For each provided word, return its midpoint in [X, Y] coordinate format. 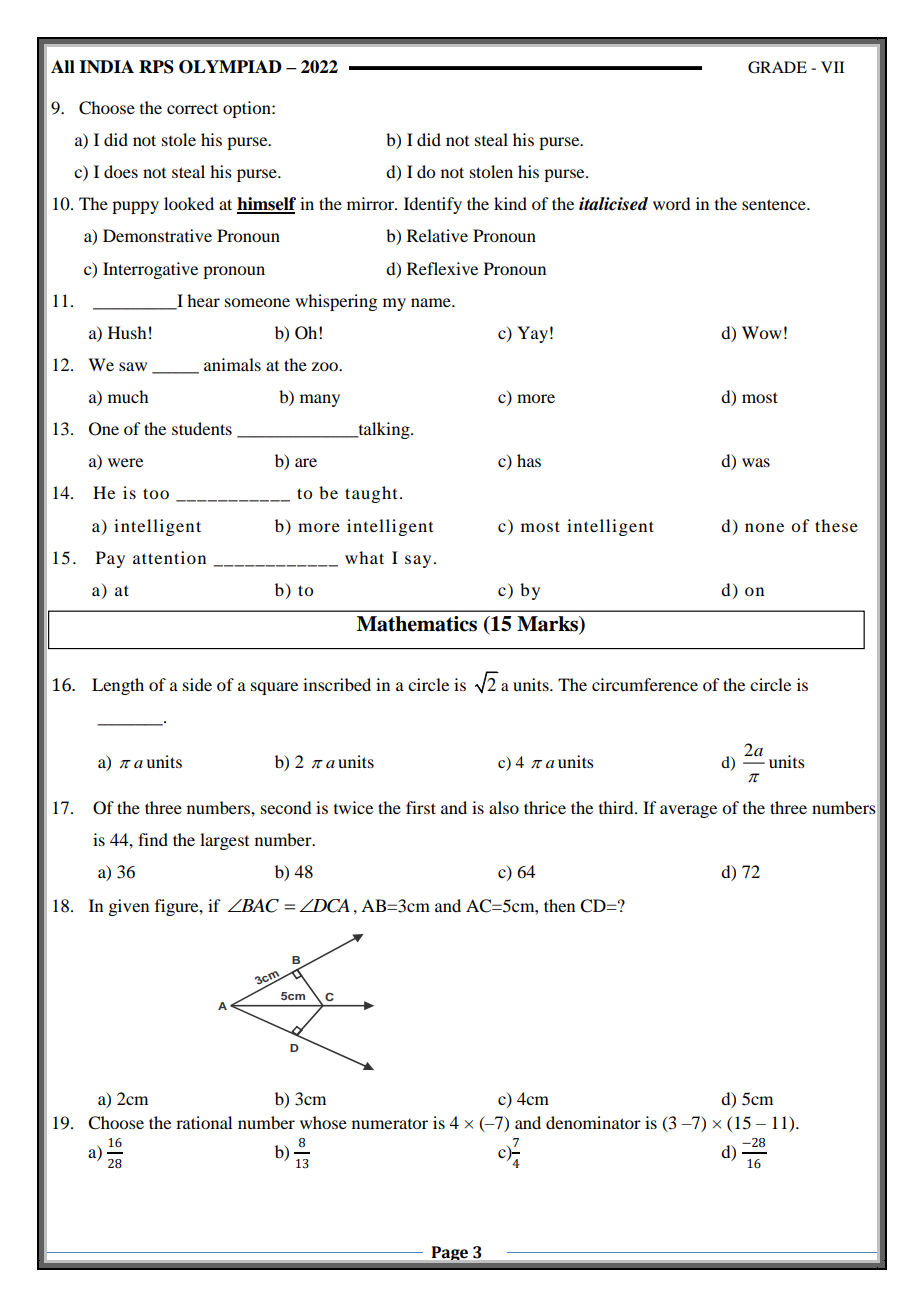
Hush [127, 332]
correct [192, 108]
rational [204, 1122]
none [764, 527]
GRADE [777, 67]
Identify [433, 205]
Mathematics [417, 624]
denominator [593, 1122]
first [421, 807]
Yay [532, 334]
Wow [762, 332]
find [153, 839]
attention [169, 557]
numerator [390, 1124]
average [688, 811]
